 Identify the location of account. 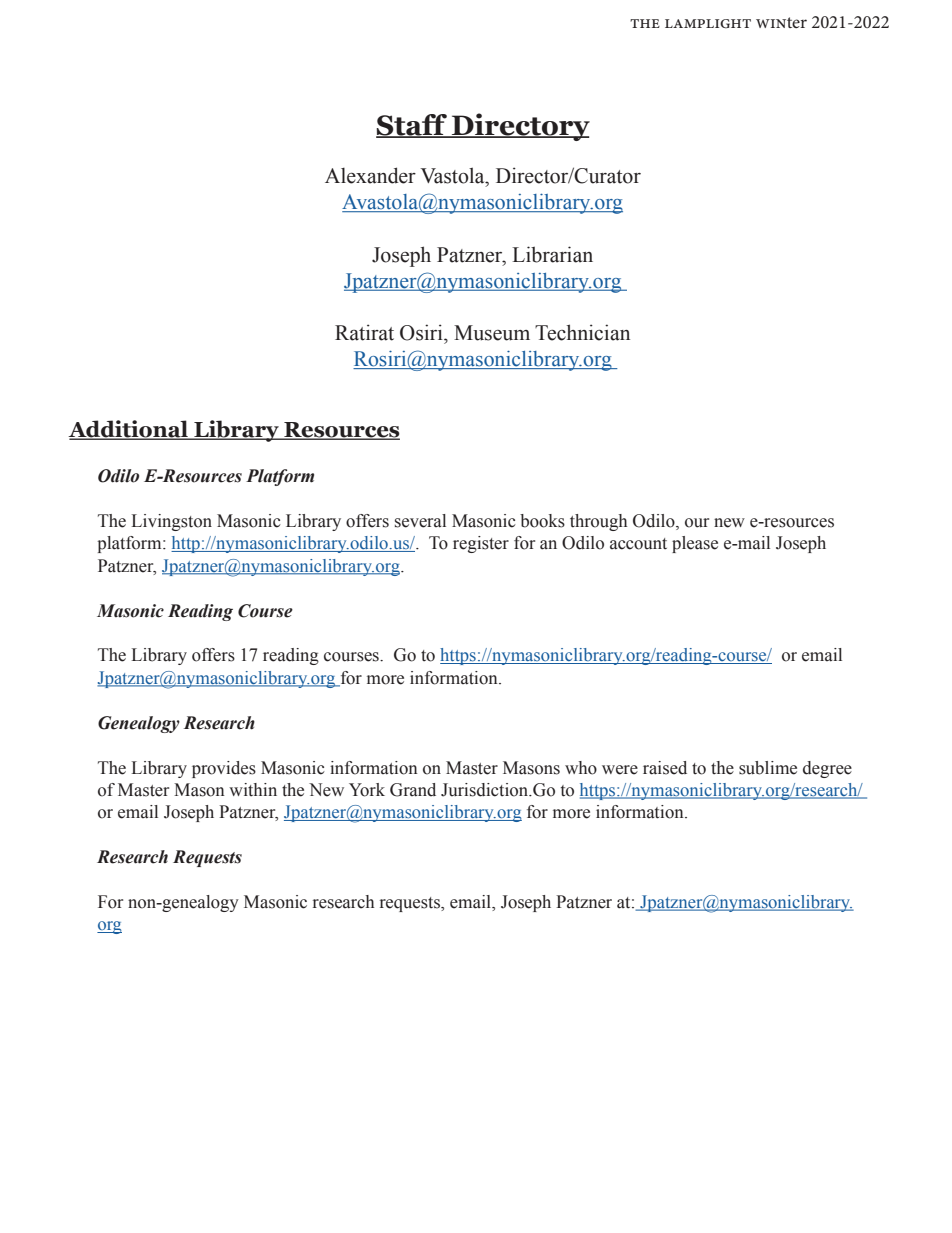
(638, 544).
